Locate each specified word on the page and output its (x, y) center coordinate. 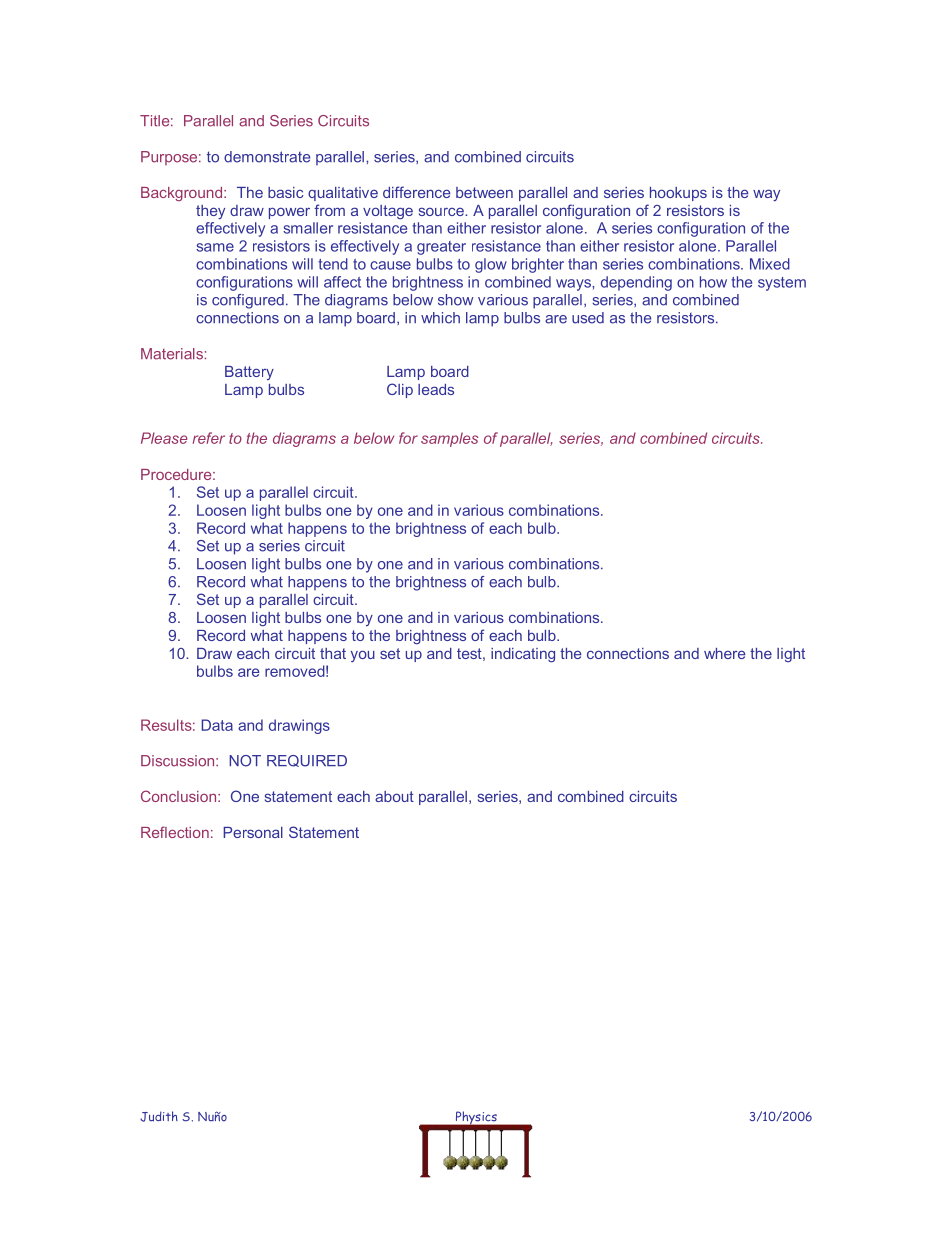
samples (449, 439)
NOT (245, 761)
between (484, 192)
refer (209, 438)
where (725, 653)
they (210, 212)
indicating (523, 655)
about (394, 796)
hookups (678, 194)
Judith (159, 1116)
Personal (253, 832)
